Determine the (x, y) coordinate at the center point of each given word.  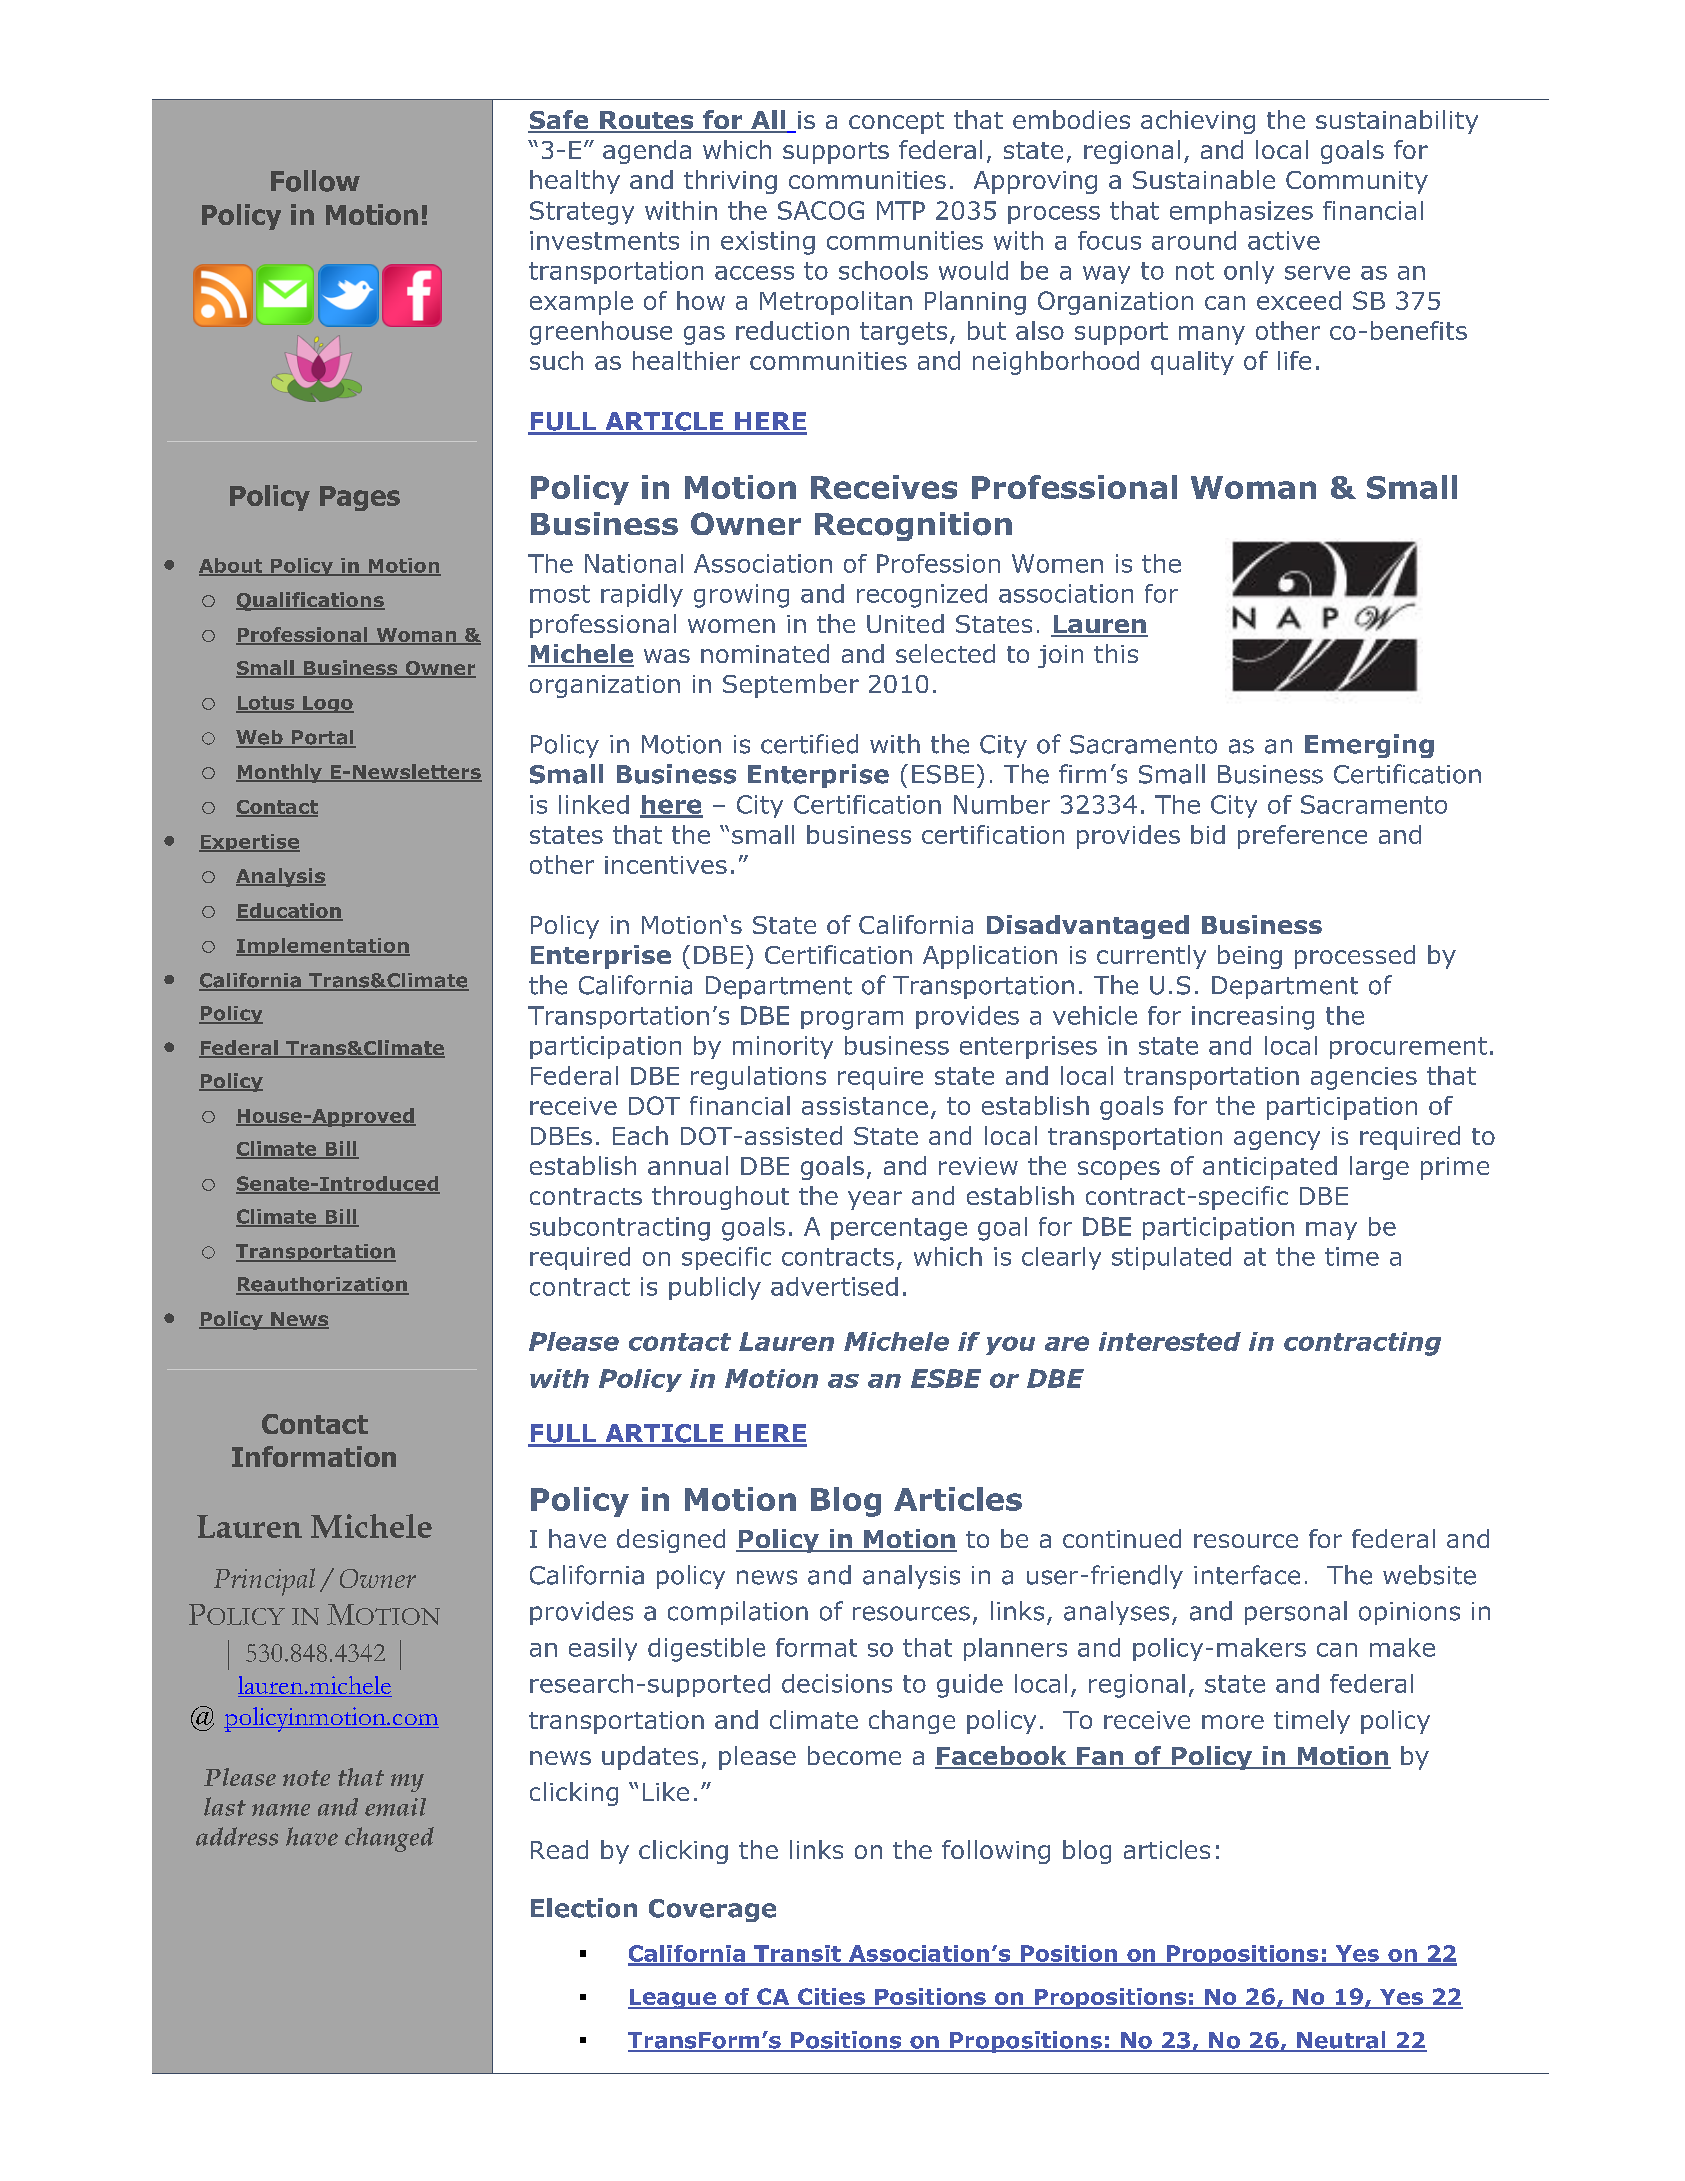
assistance (865, 1106)
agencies (1364, 1078)
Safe (559, 121)
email (395, 1807)
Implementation (323, 947)
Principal (264, 1582)
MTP (901, 210)
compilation (738, 1613)
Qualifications (310, 601)
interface (1247, 1575)
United (905, 623)
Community (1357, 182)
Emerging (1369, 746)
